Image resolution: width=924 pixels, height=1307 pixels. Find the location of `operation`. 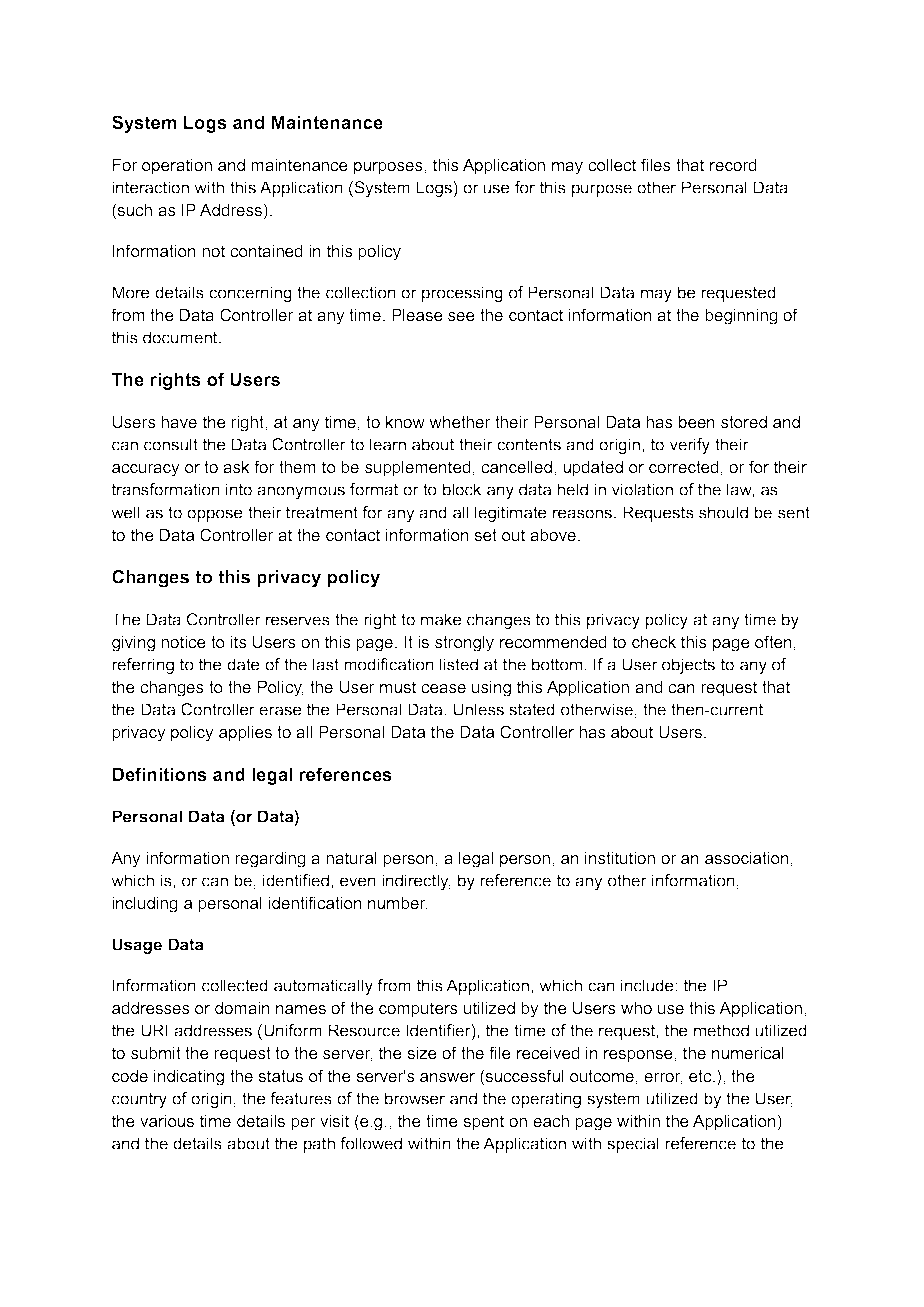

operation is located at coordinates (177, 167).
